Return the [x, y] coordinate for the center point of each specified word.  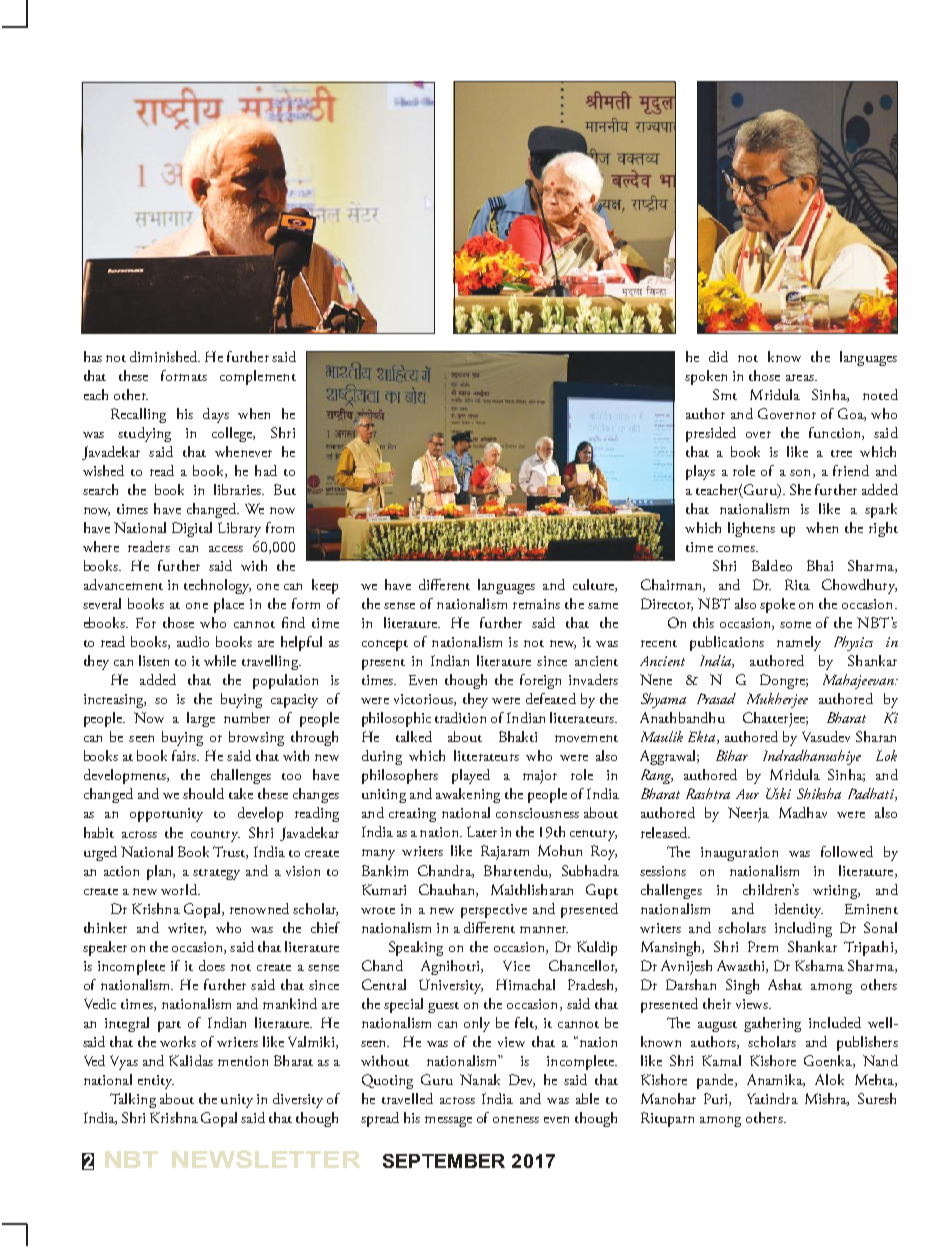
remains [536, 604]
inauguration [739, 854]
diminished [165, 356]
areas [801, 377]
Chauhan [448, 890]
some [795, 624]
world [180, 889]
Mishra [827, 1099]
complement [258, 377]
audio [193, 641]
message [448, 1121]
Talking [133, 1100]
